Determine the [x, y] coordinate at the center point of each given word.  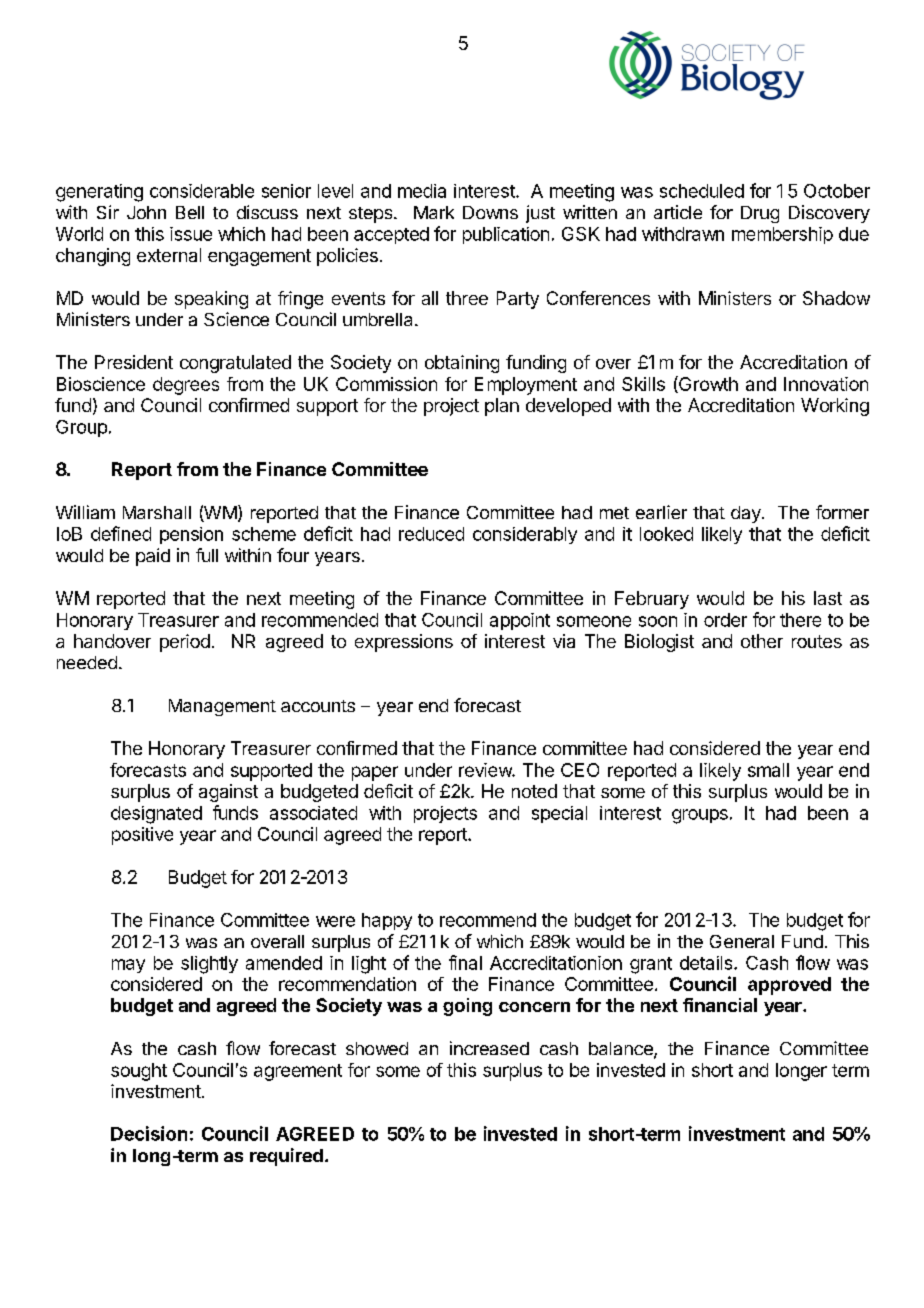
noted [534, 791]
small [768, 770]
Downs [490, 212]
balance [622, 1050]
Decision [149, 1133]
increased [489, 1048]
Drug [760, 214]
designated [156, 815]
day [747, 514]
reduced [431, 534]
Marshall [157, 512]
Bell [190, 212]
